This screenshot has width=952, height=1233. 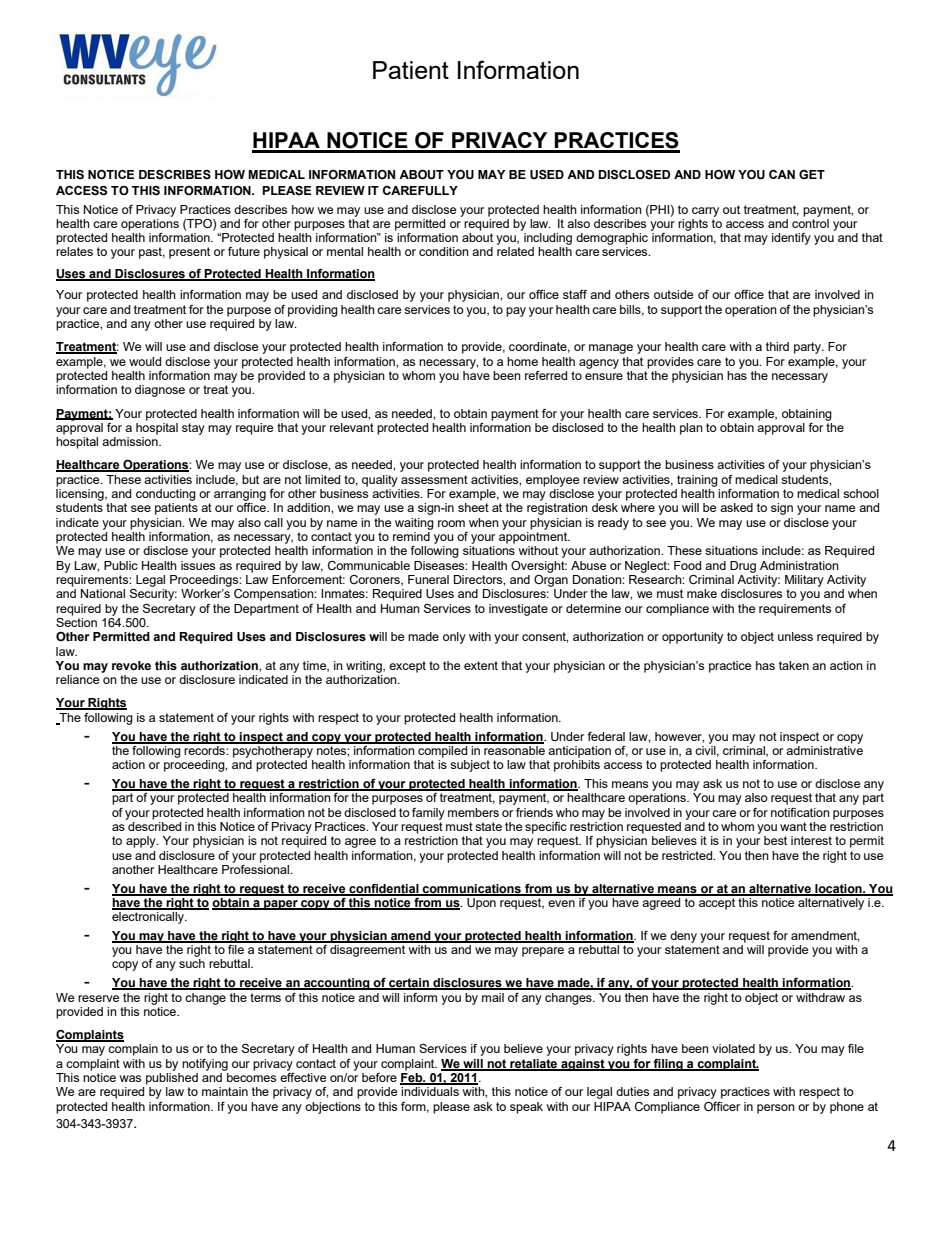 I want to click on room, so click(x=451, y=523).
